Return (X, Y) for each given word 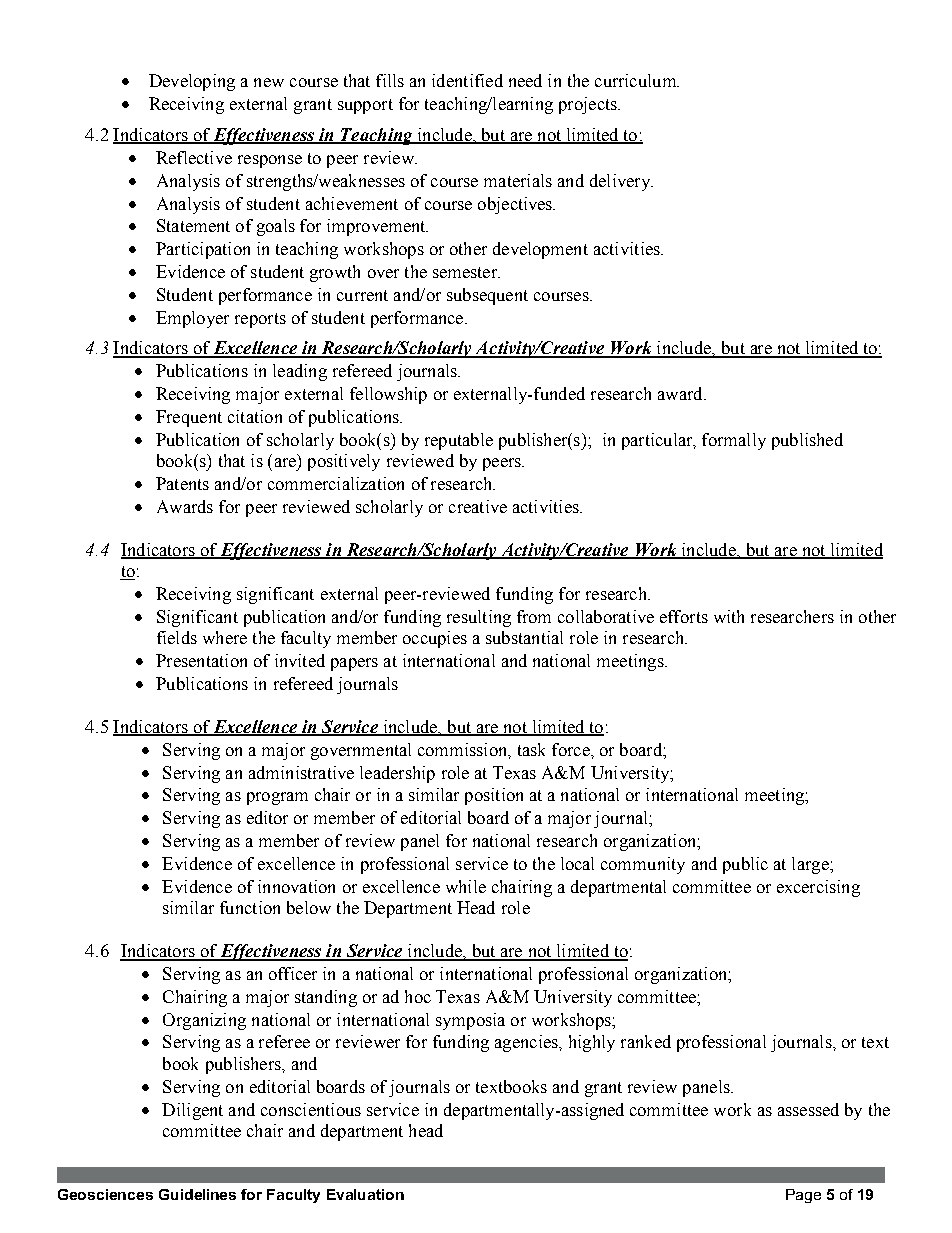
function (250, 907)
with (729, 616)
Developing (192, 82)
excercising (818, 888)
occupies (435, 639)
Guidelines (197, 1194)
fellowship (388, 395)
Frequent (189, 418)
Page (803, 1196)
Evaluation (365, 1194)
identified (467, 80)
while (466, 886)
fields (177, 637)
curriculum (636, 80)
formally (734, 441)
